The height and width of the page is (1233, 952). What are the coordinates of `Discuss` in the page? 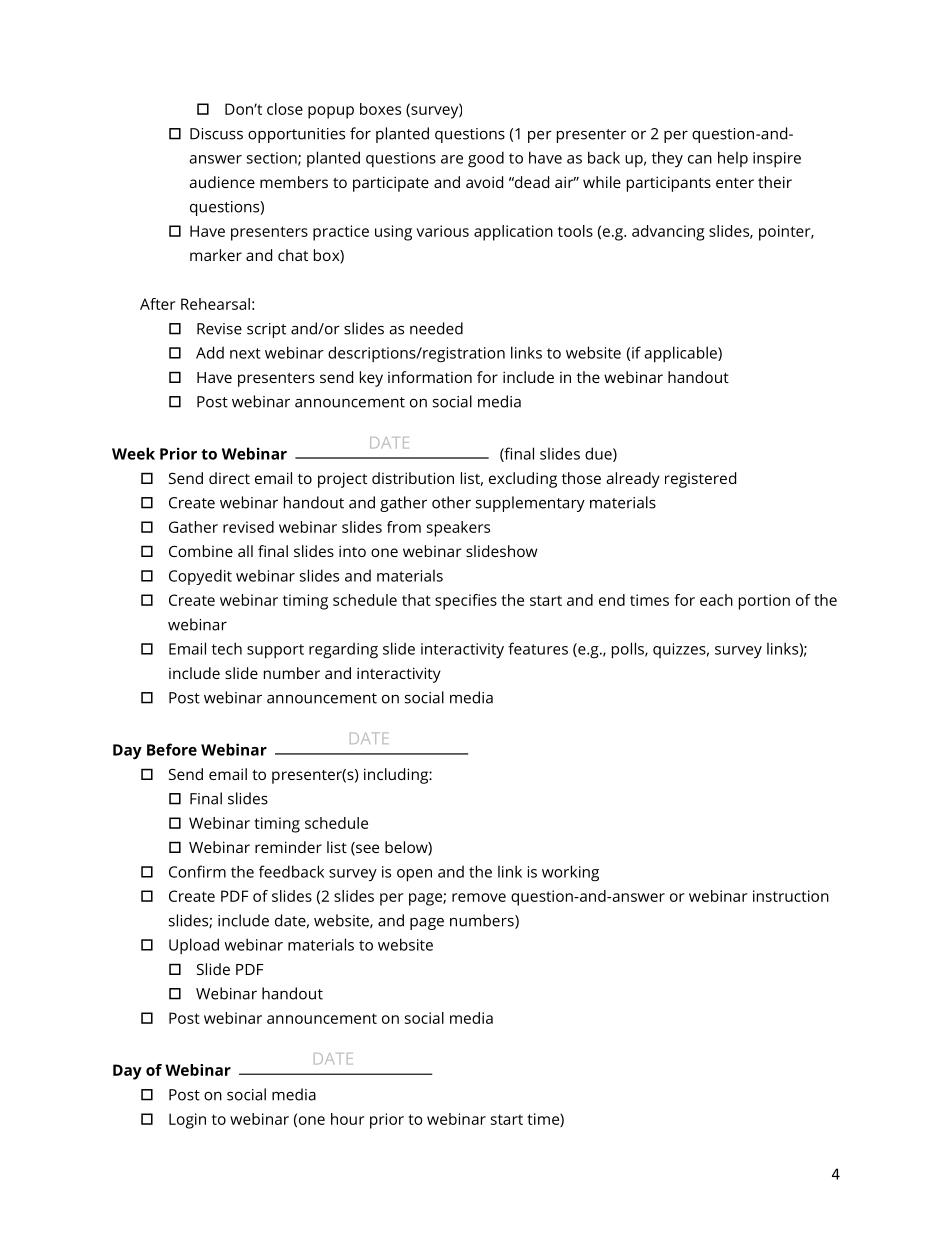 It's located at (216, 134).
